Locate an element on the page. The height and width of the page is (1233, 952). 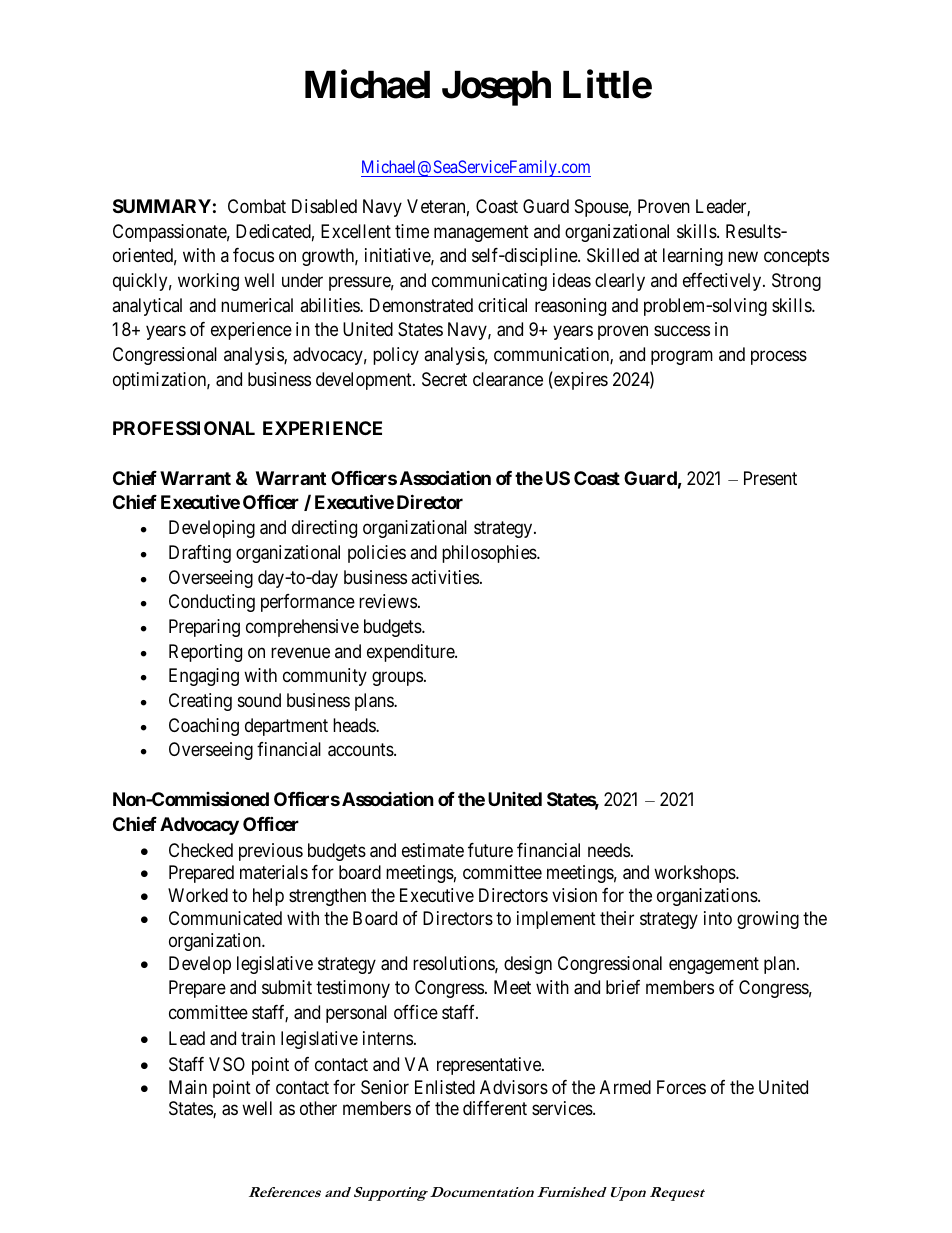
numerical is located at coordinates (257, 305).
